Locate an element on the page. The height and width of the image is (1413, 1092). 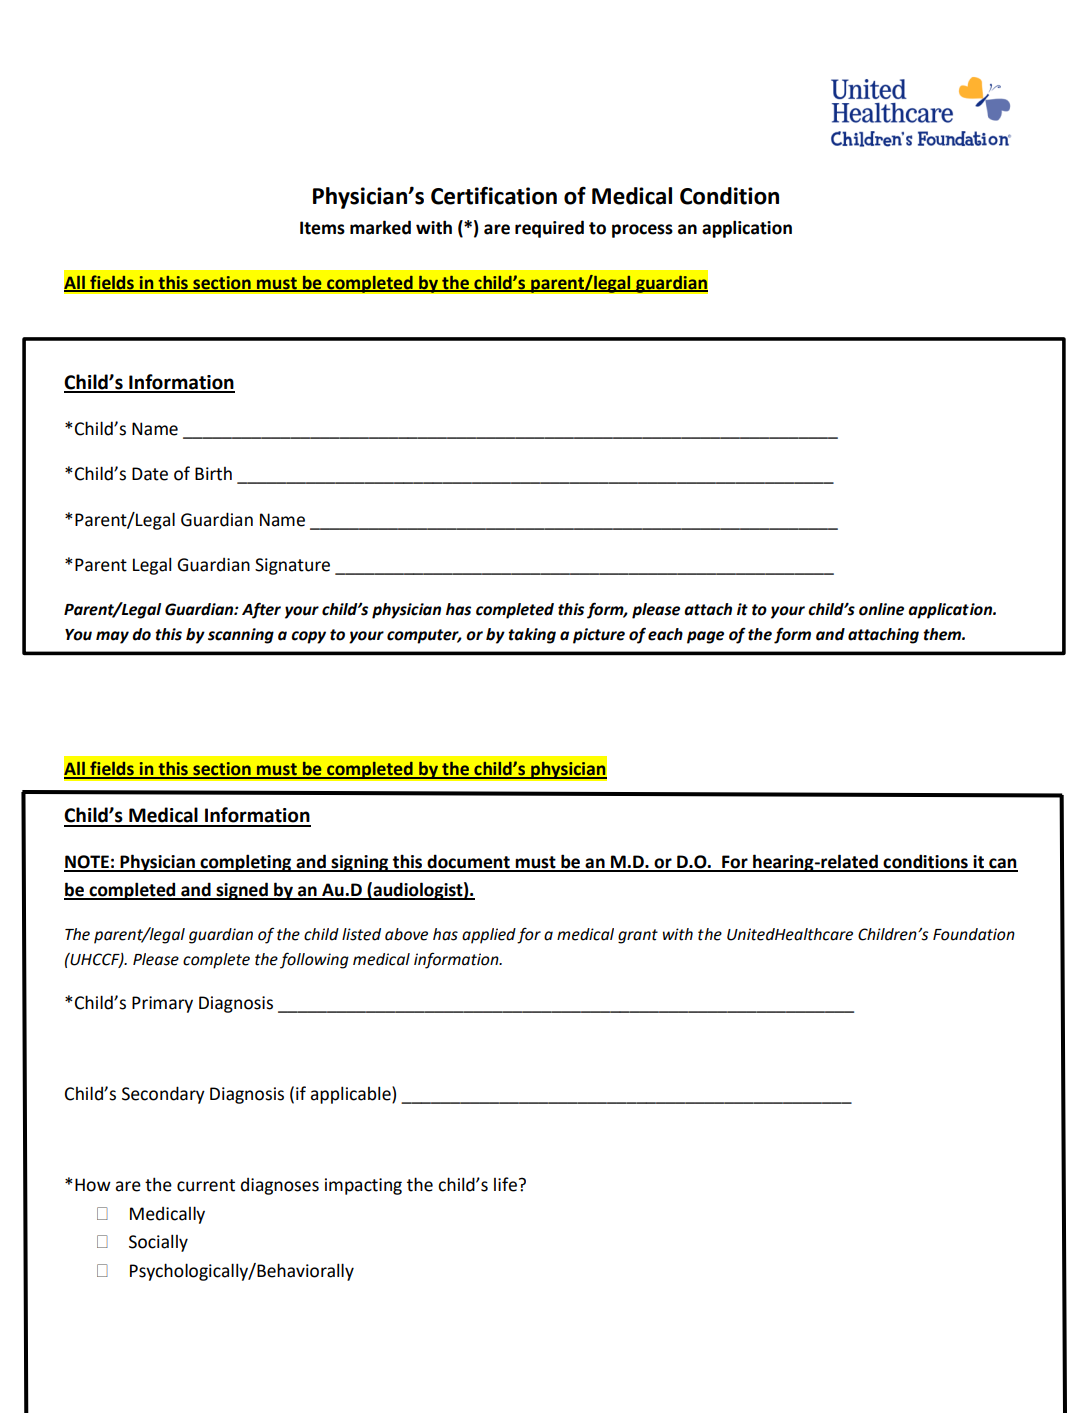
scanning is located at coordinates (241, 636).
